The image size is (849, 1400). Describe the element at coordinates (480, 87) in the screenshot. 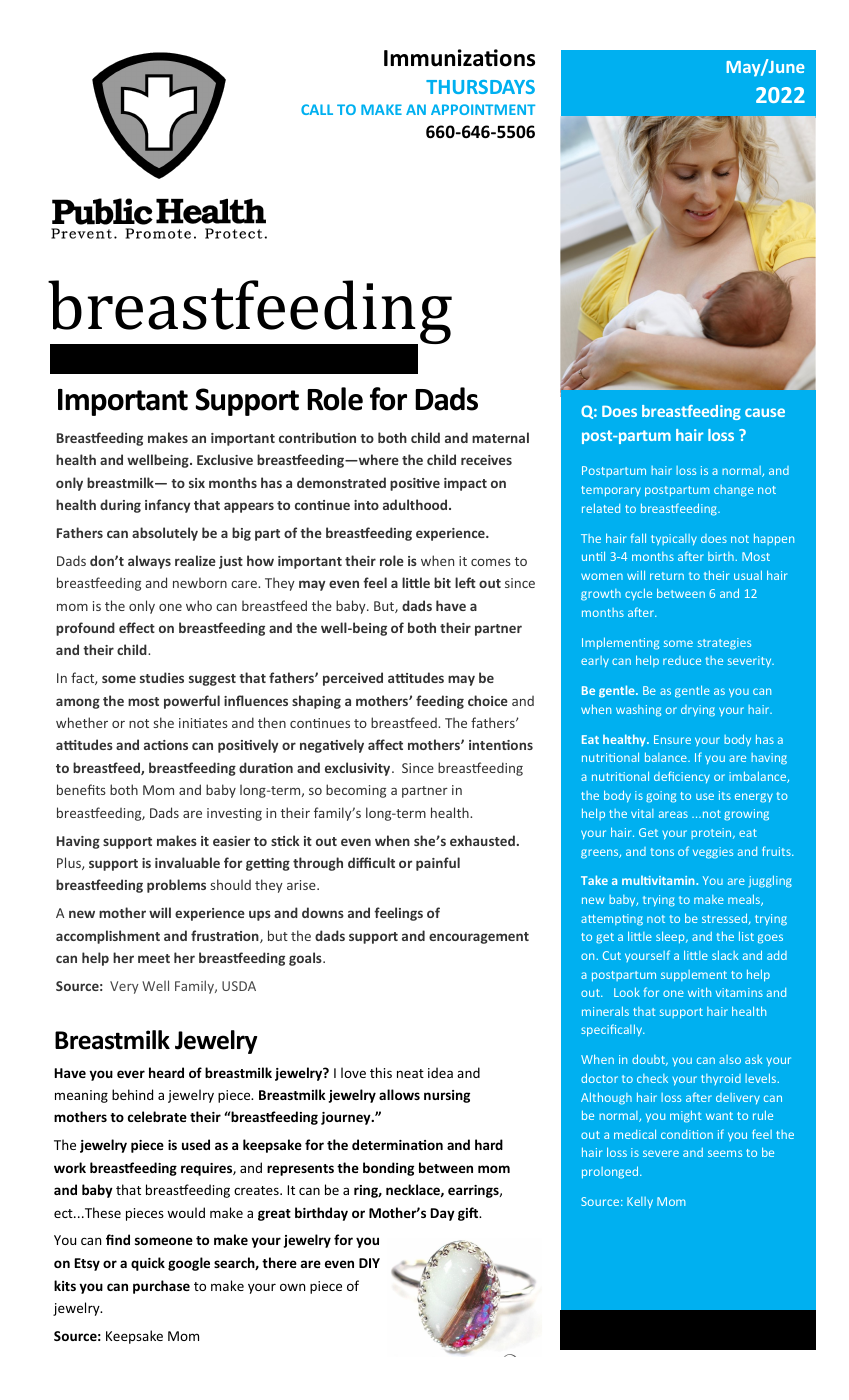

I see `THURSDAYS` at that location.
